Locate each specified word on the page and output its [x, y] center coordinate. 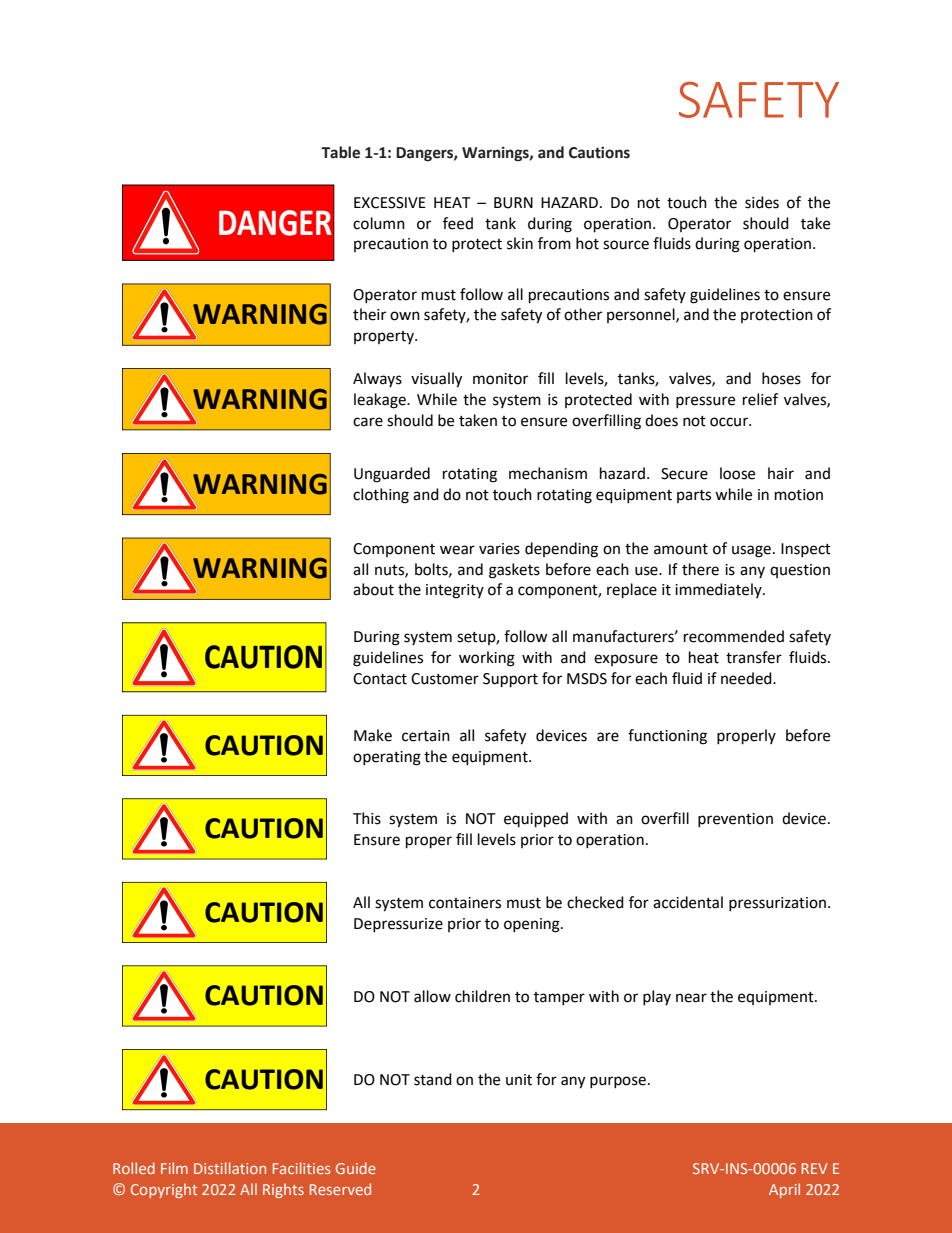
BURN [513, 203]
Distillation [230, 1168]
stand [433, 1079]
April [784, 1190]
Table [340, 152]
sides [762, 202]
